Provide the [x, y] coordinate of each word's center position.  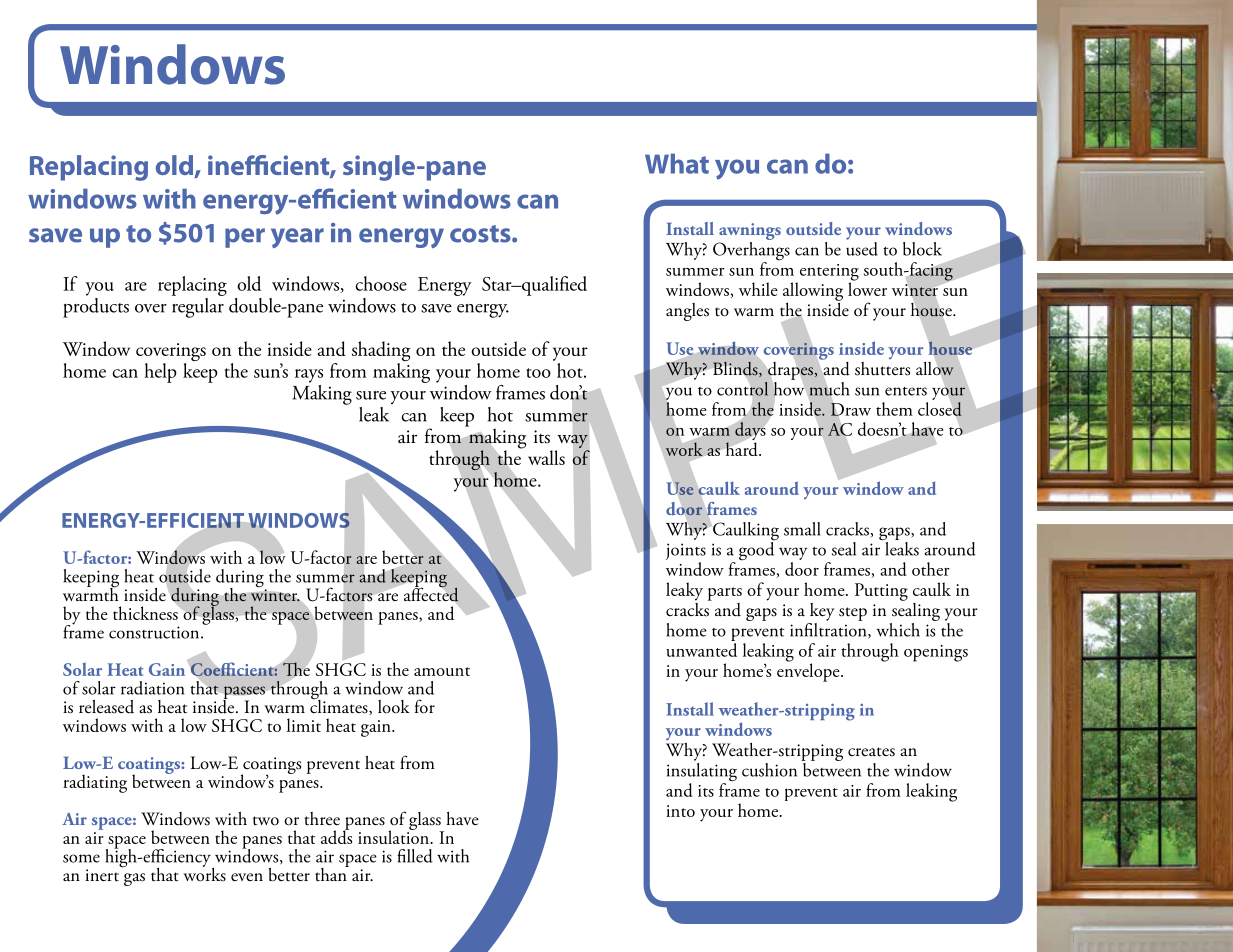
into [680, 811]
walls [546, 457]
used [862, 247]
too [538, 373]
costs [481, 234]
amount [442, 671]
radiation [152, 688]
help [160, 373]
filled [415, 856]
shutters [882, 369]
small [802, 529]
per [245, 238]
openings [936, 653]
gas [134, 879]
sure [371, 395]
